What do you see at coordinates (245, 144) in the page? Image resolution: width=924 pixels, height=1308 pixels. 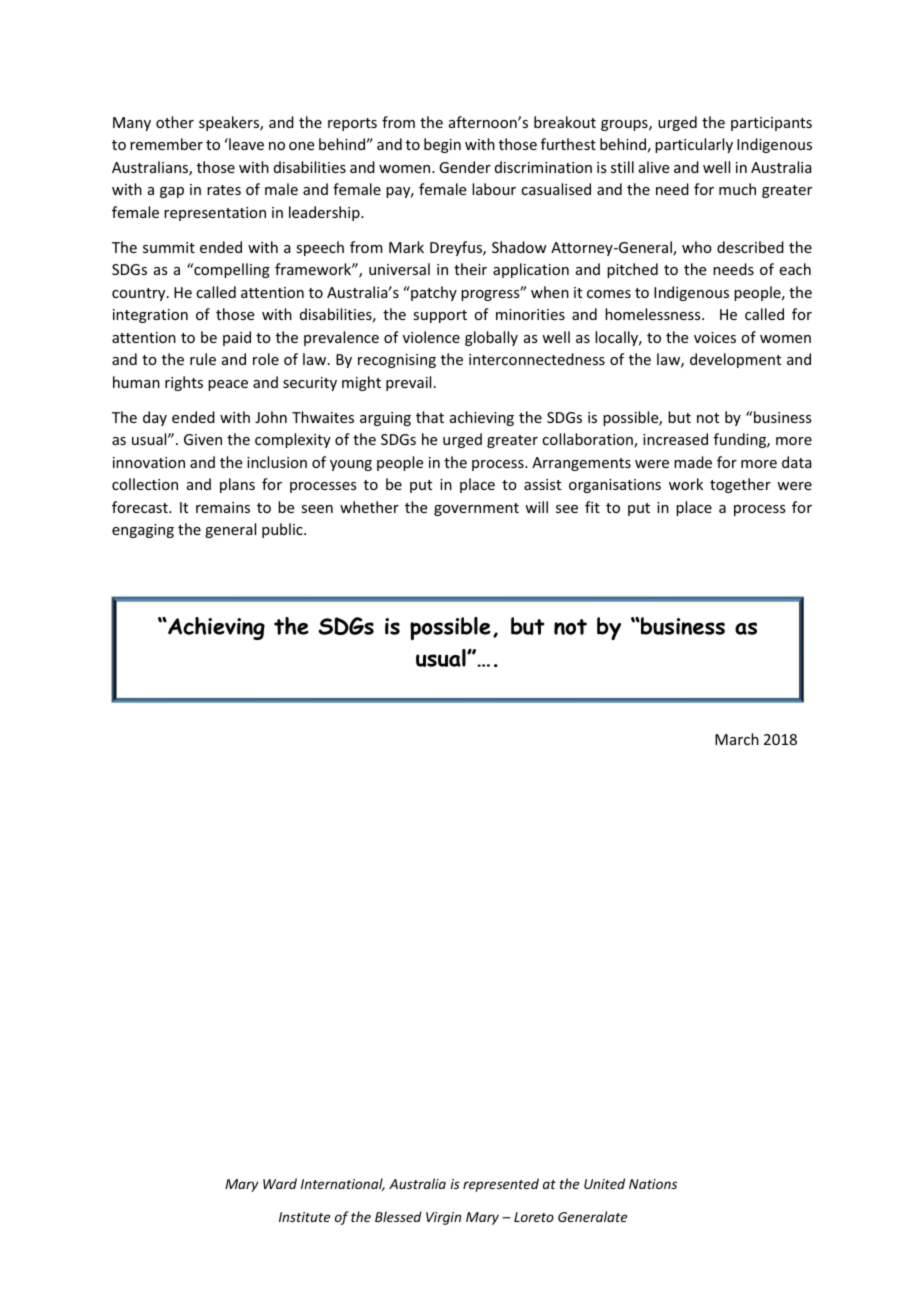 I see `leave` at bounding box center [245, 144].
